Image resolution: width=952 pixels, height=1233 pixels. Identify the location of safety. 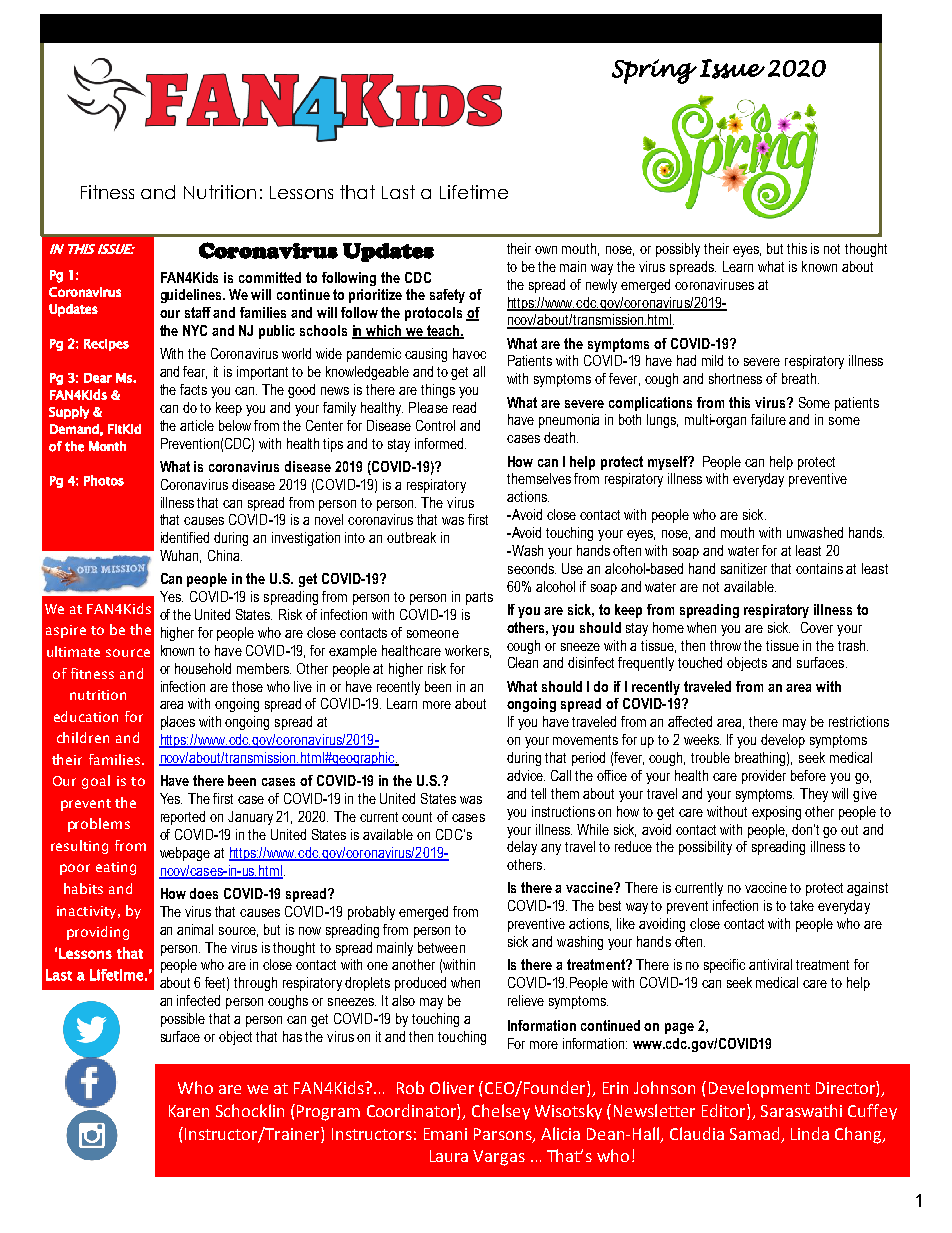
(447, 296).
